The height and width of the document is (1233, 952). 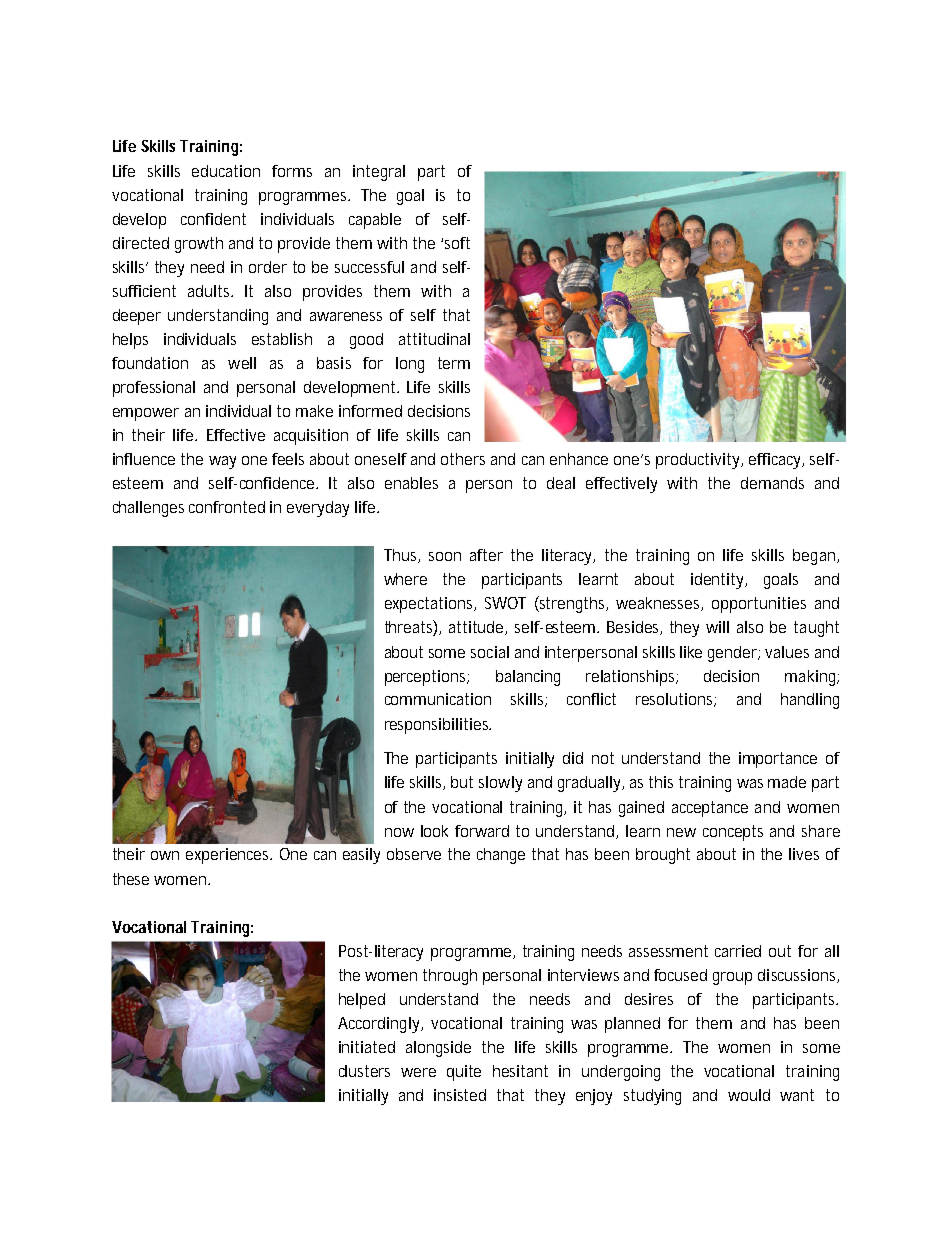 I want to click on confident, so click(x=213, y=219).
